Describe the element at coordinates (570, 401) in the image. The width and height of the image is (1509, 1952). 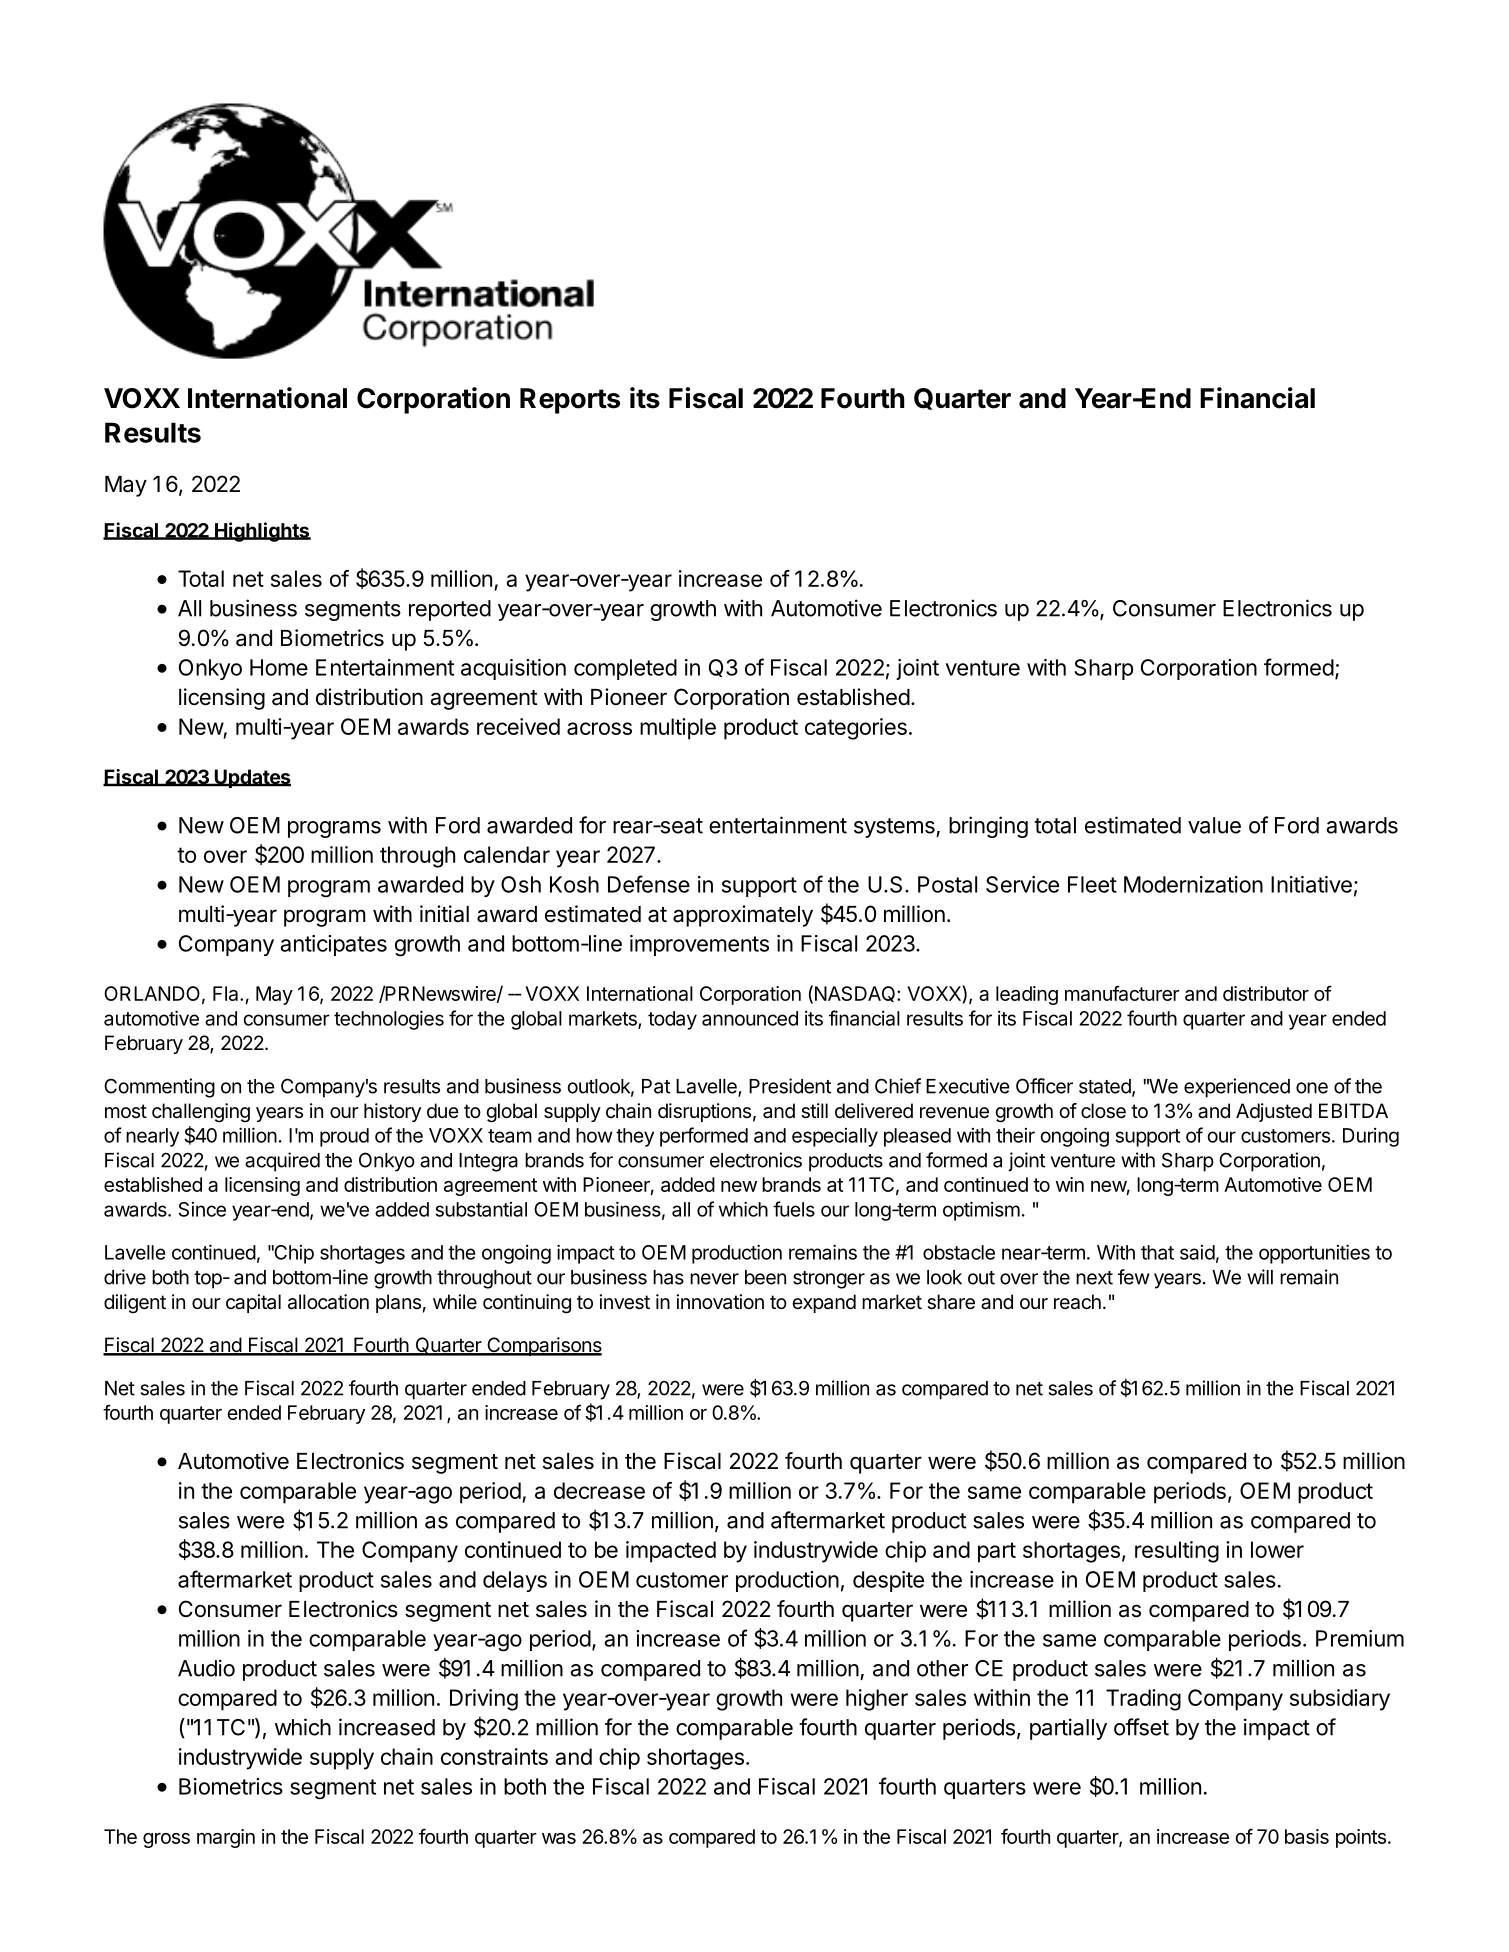
I see `Reports` at that location.
